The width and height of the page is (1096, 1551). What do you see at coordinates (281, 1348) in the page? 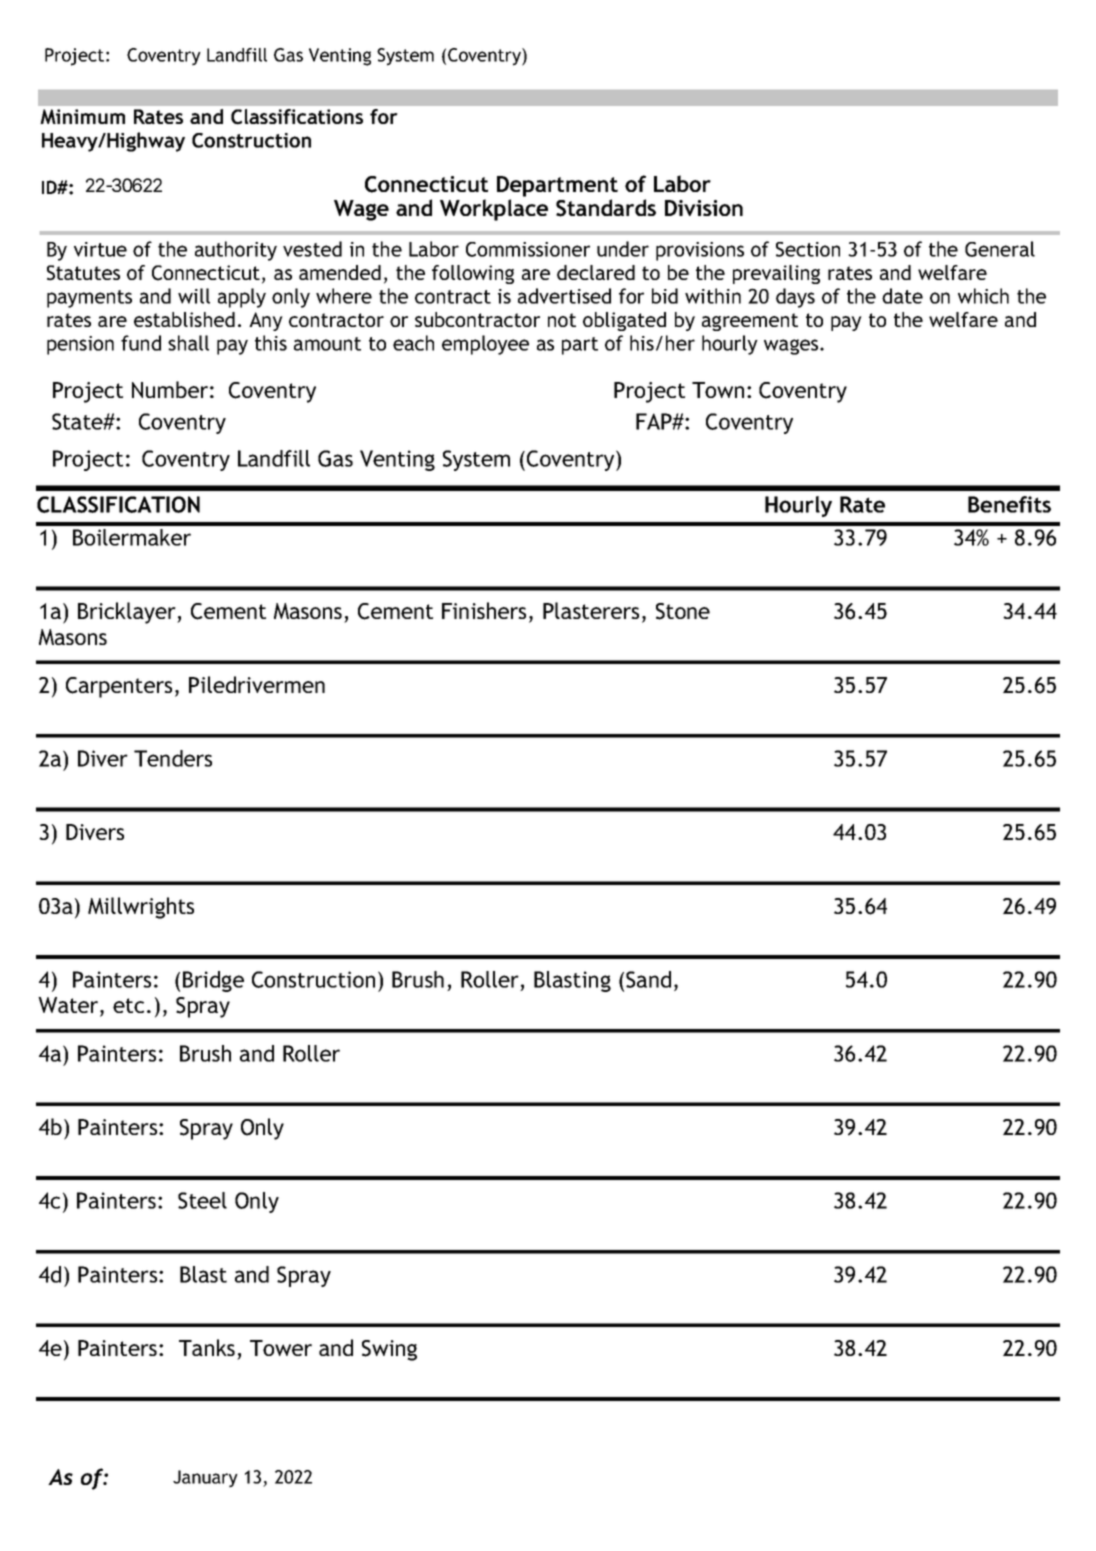
I see `Tower` at bounding box center [281, 1348].
